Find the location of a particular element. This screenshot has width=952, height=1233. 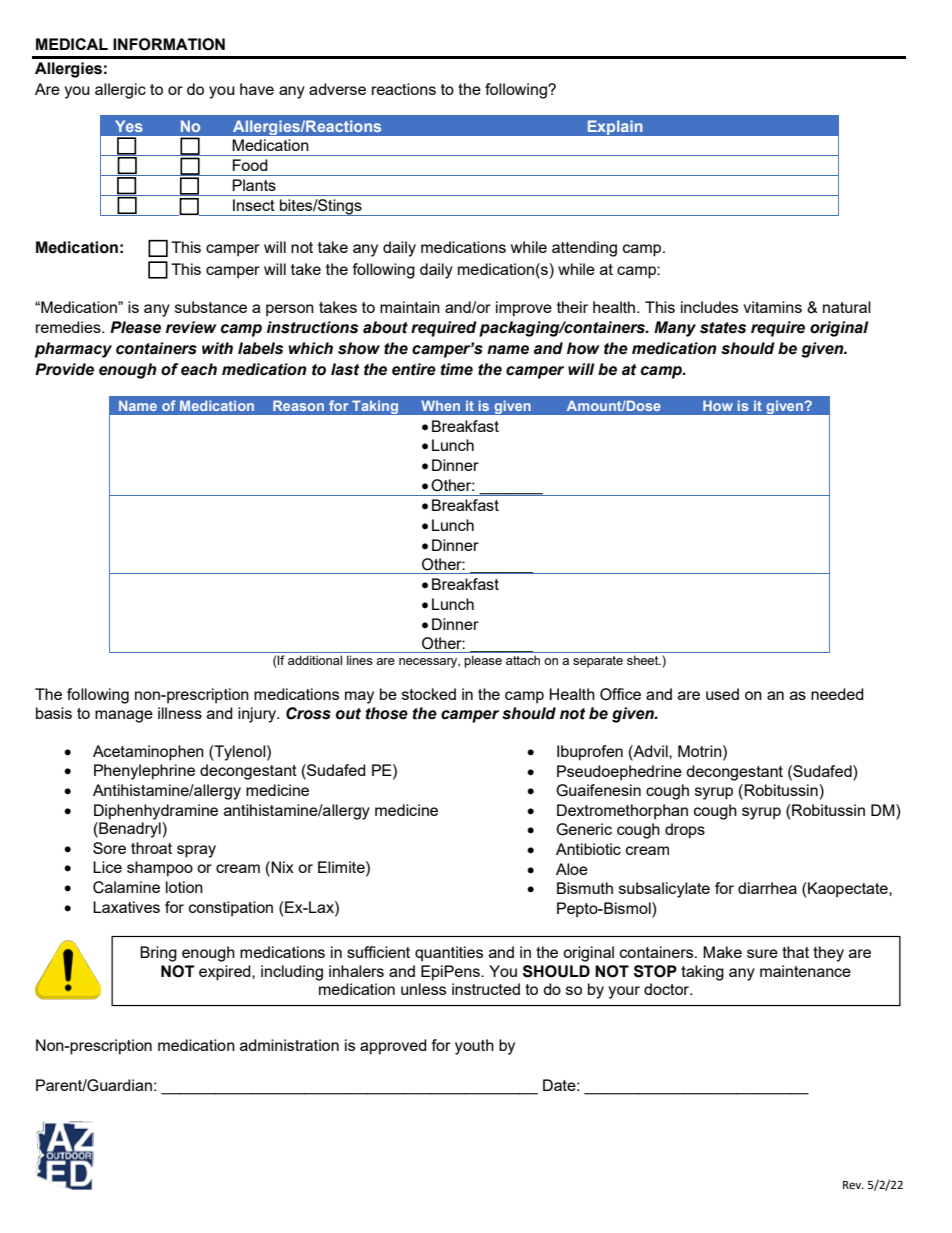

lines is located at coordinates (360, 660).
